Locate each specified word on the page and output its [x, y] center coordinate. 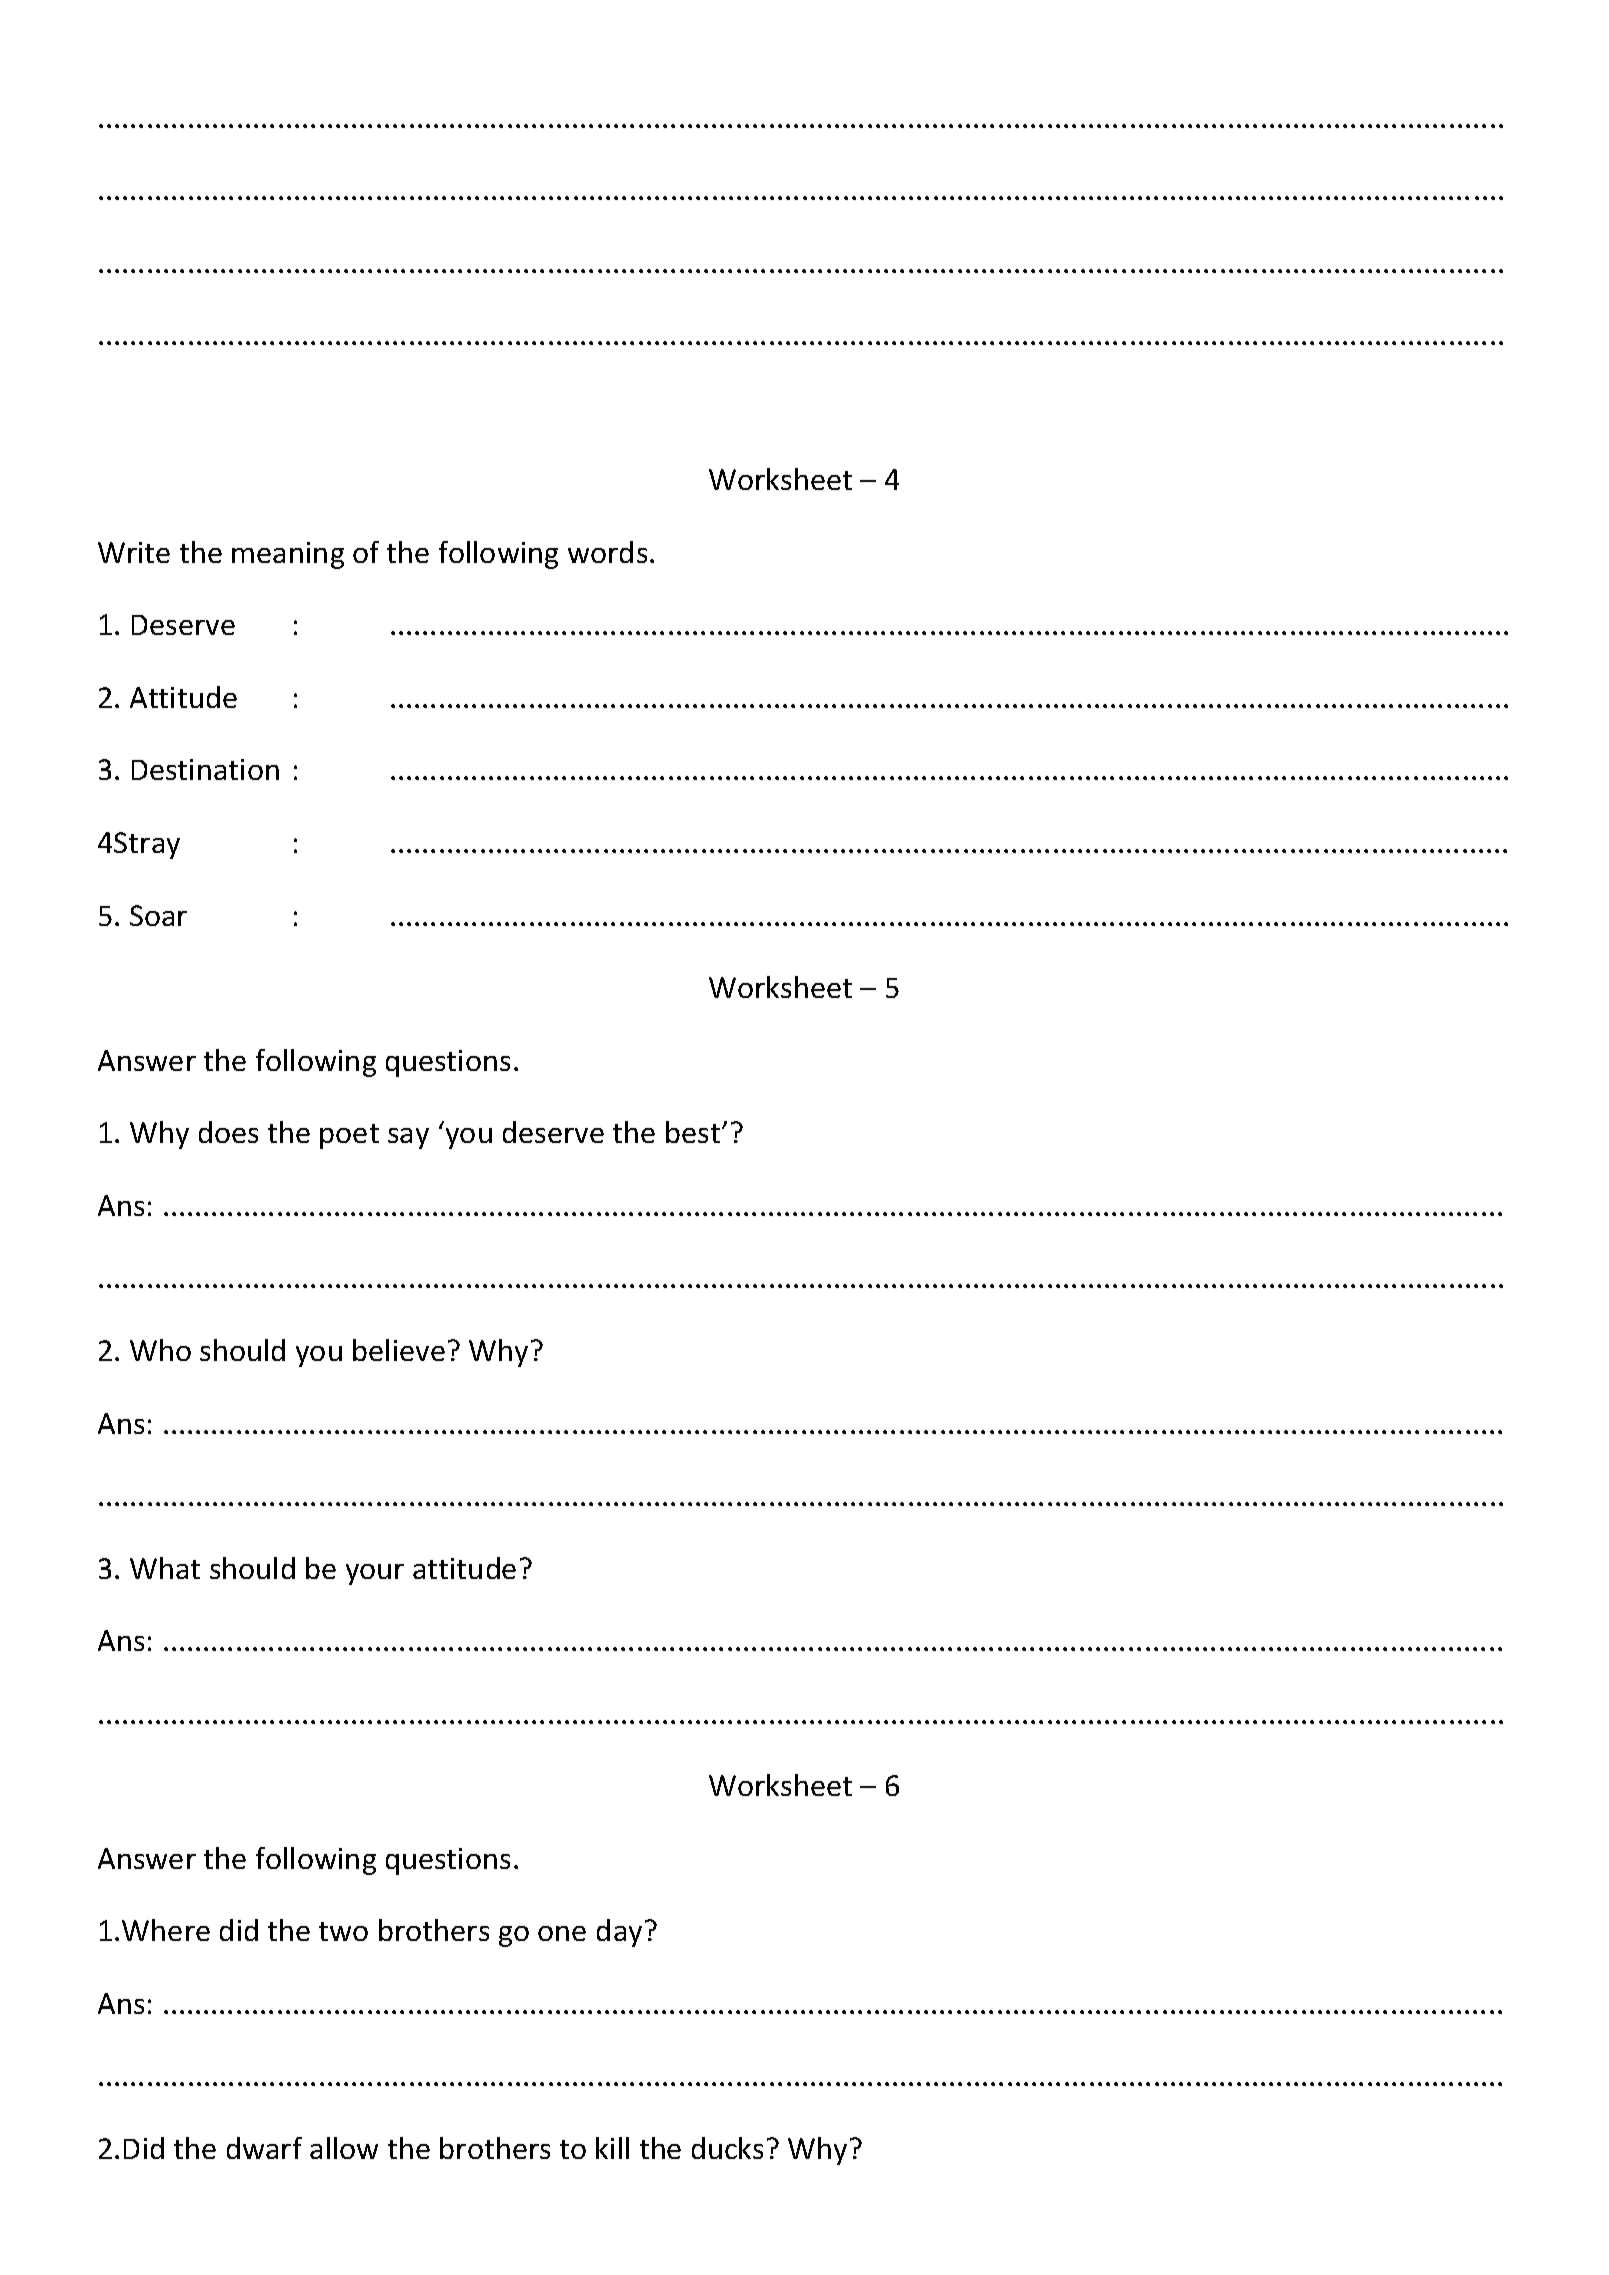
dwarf [264, 2148]
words [607, 552]
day [619, 1933]
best [693, 1132]
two [343, 1931]
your [375, 1574]
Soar [158, 915]
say [408, 1138]
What [165, 1568]
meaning [288, 555]
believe [399, 1350]
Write [134, 552]
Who [160, 1350]
